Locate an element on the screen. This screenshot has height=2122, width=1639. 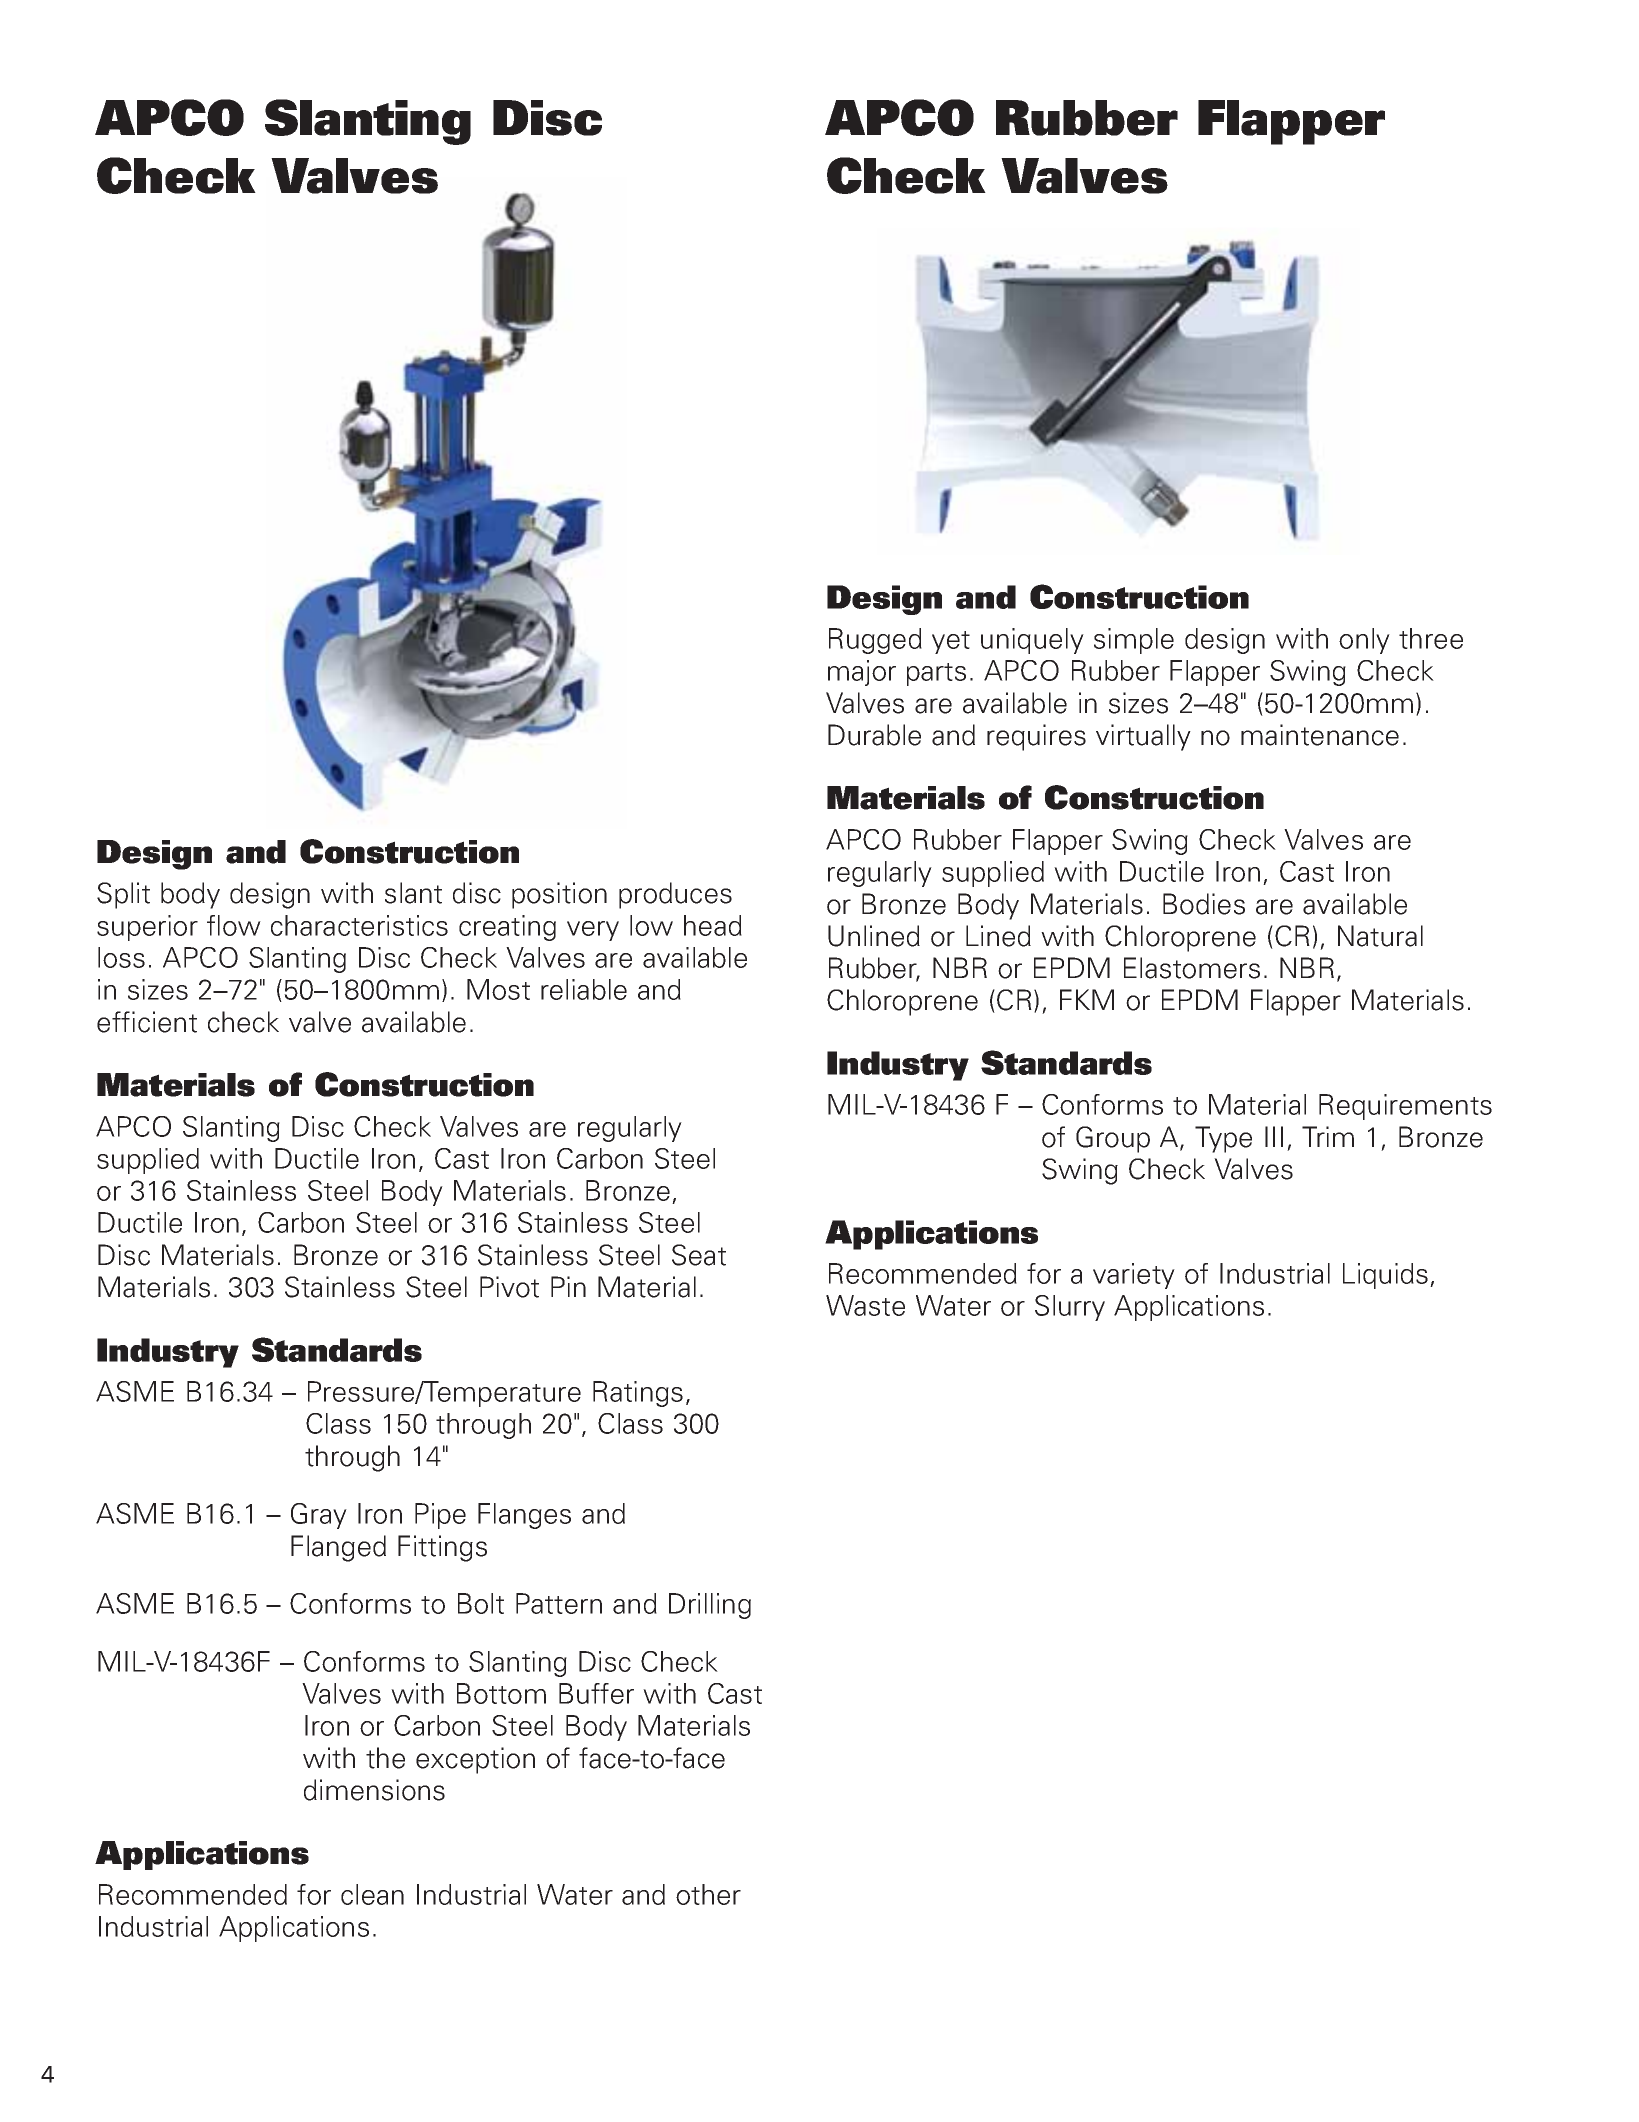
only is located at coordinates (1364, 641).
